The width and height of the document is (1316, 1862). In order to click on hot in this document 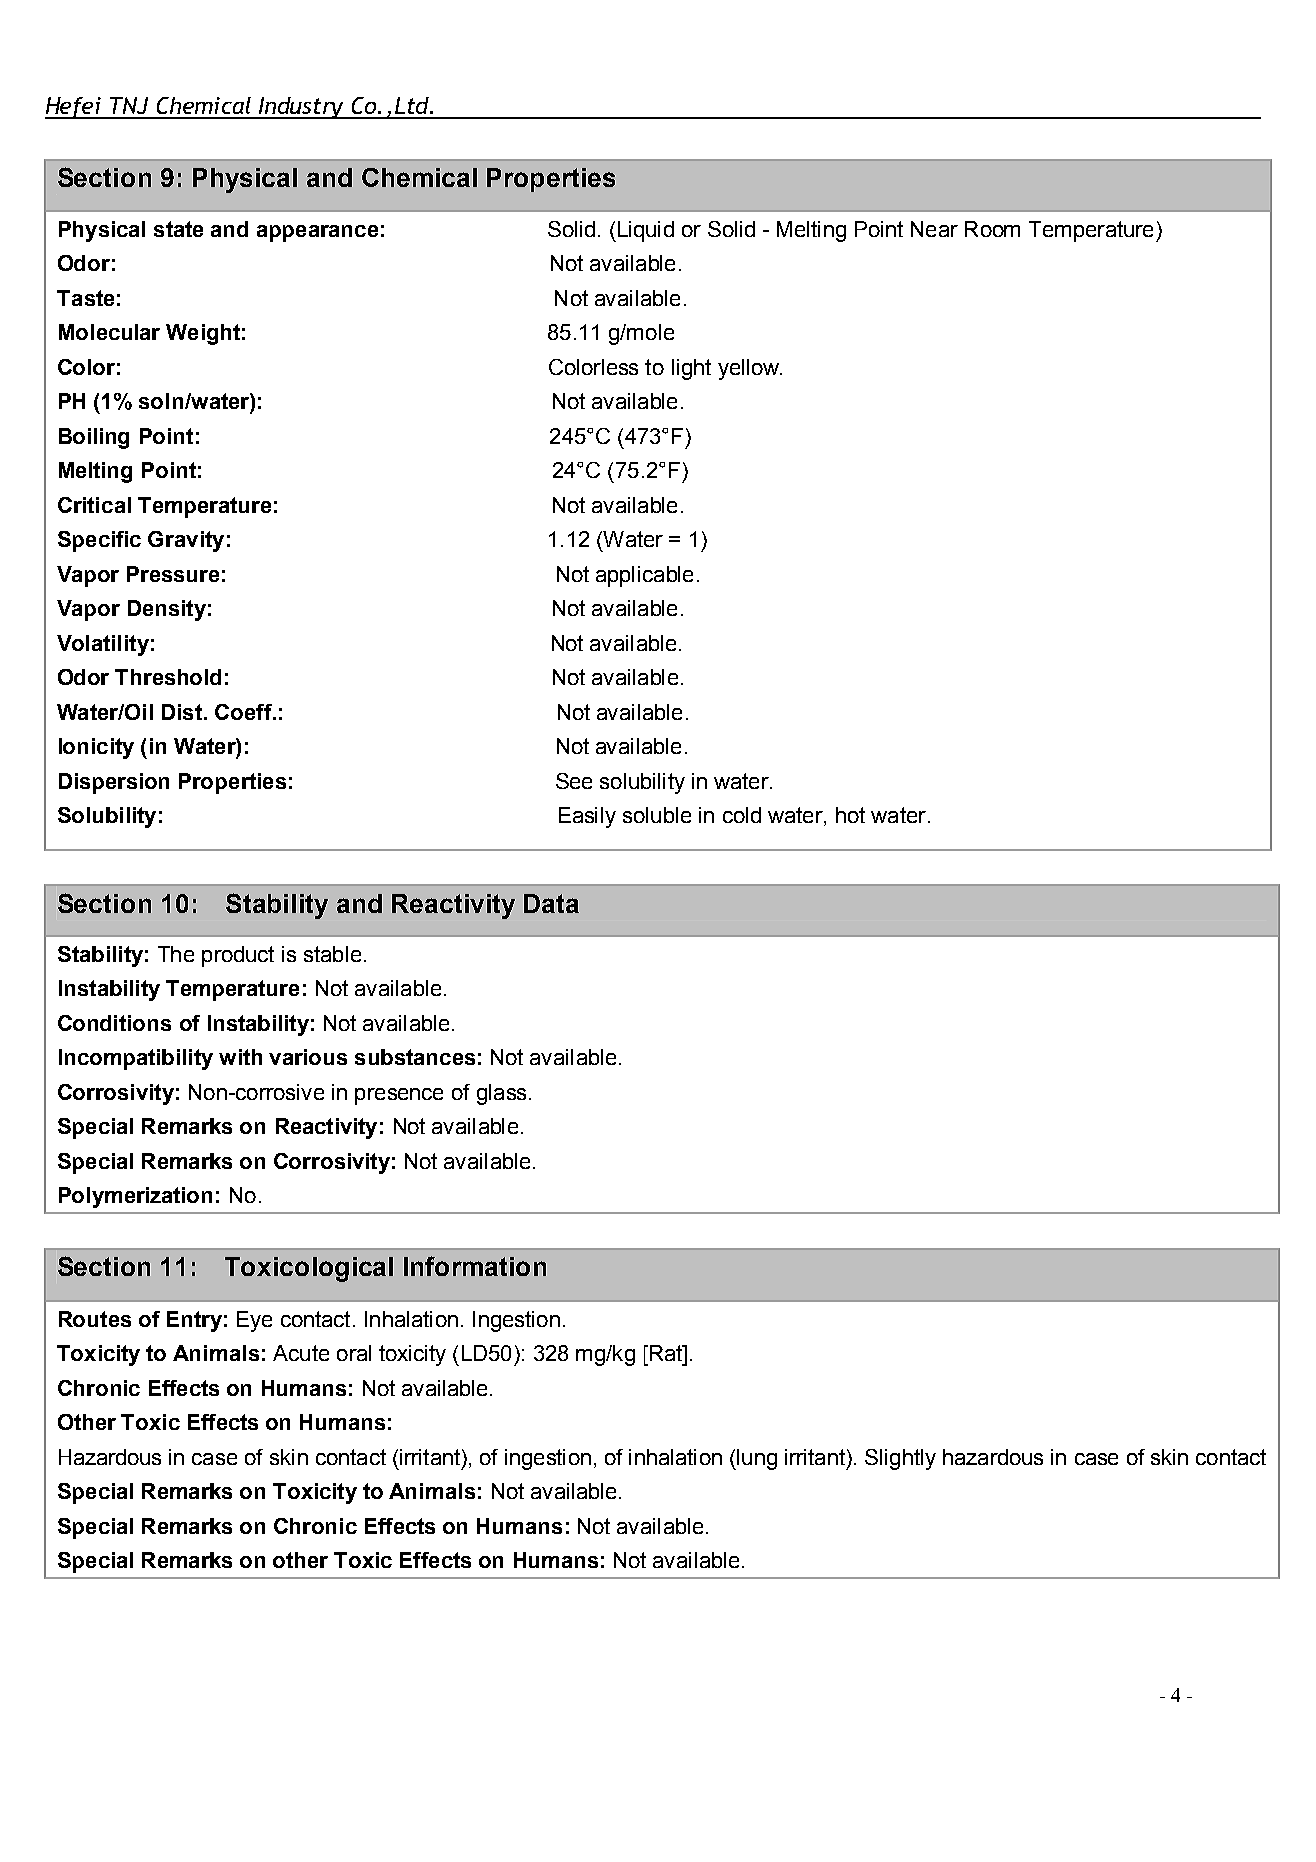, I will do `click(850, 815)`.
